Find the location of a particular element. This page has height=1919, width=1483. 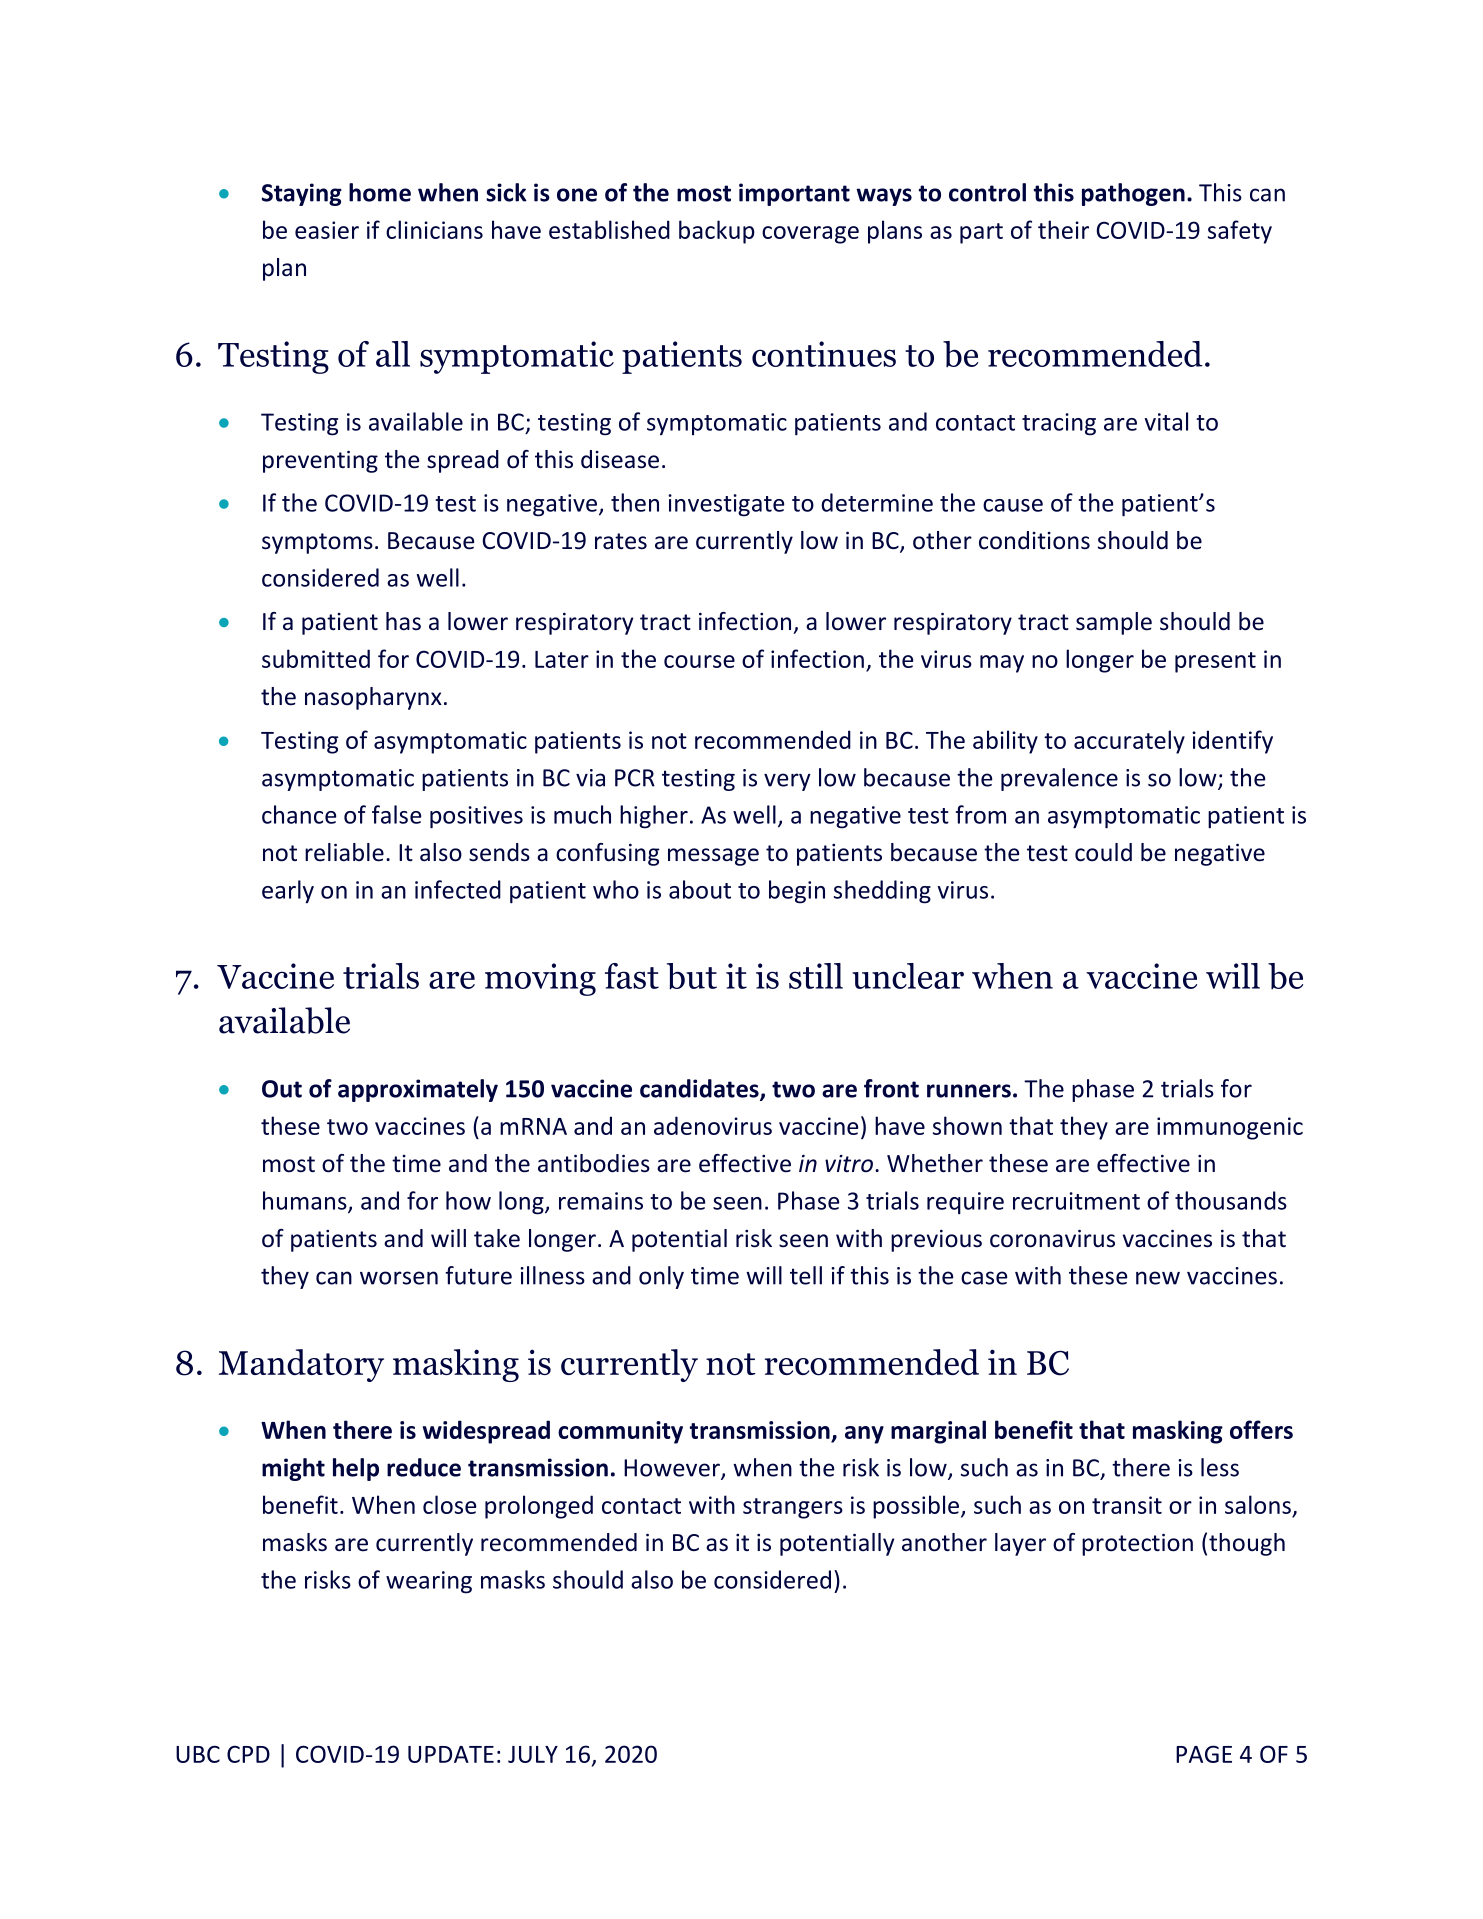

JULY is located at coordinates (533, 1754).
